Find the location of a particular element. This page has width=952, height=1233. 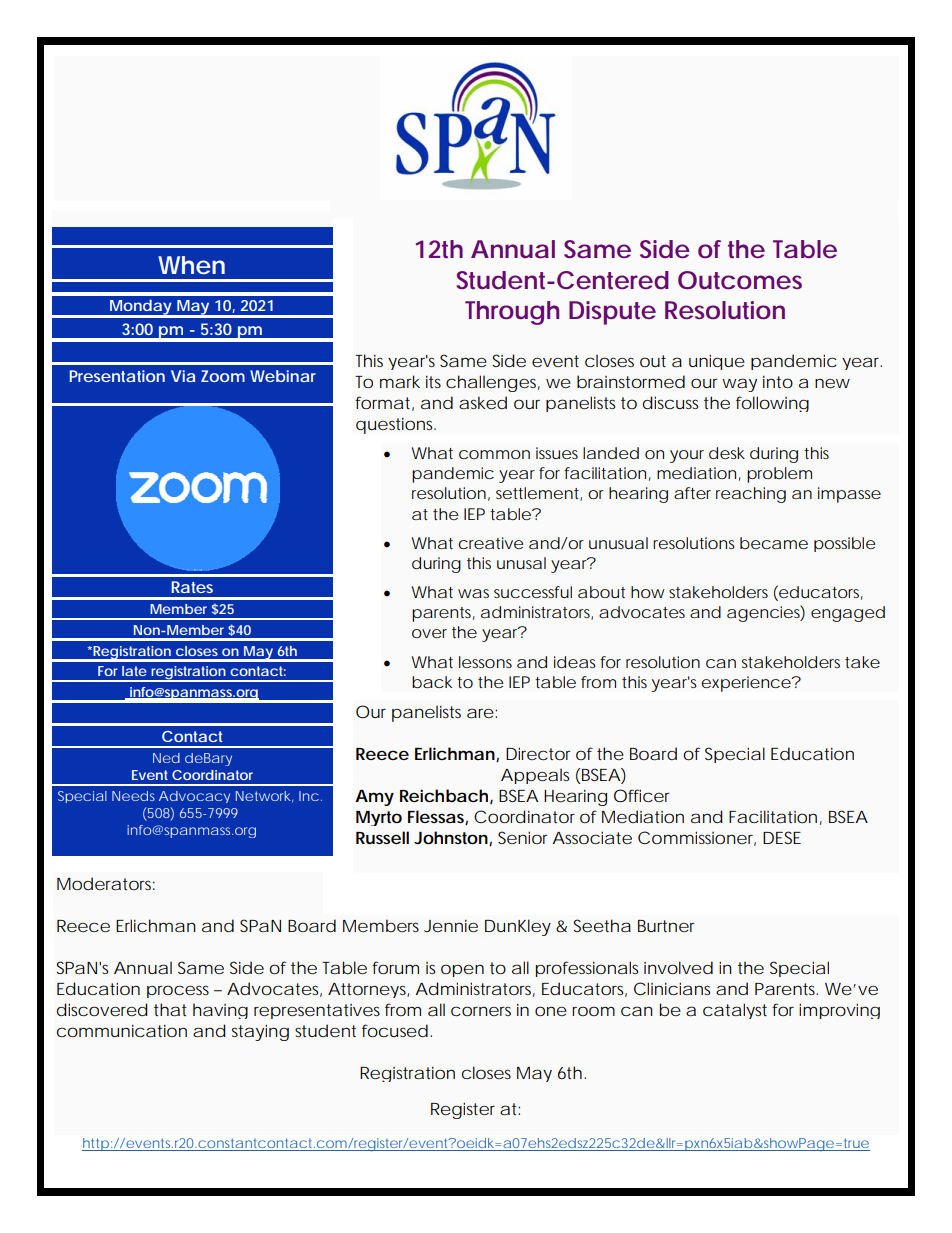

Outcomes is located at coordinates (740, 280).
